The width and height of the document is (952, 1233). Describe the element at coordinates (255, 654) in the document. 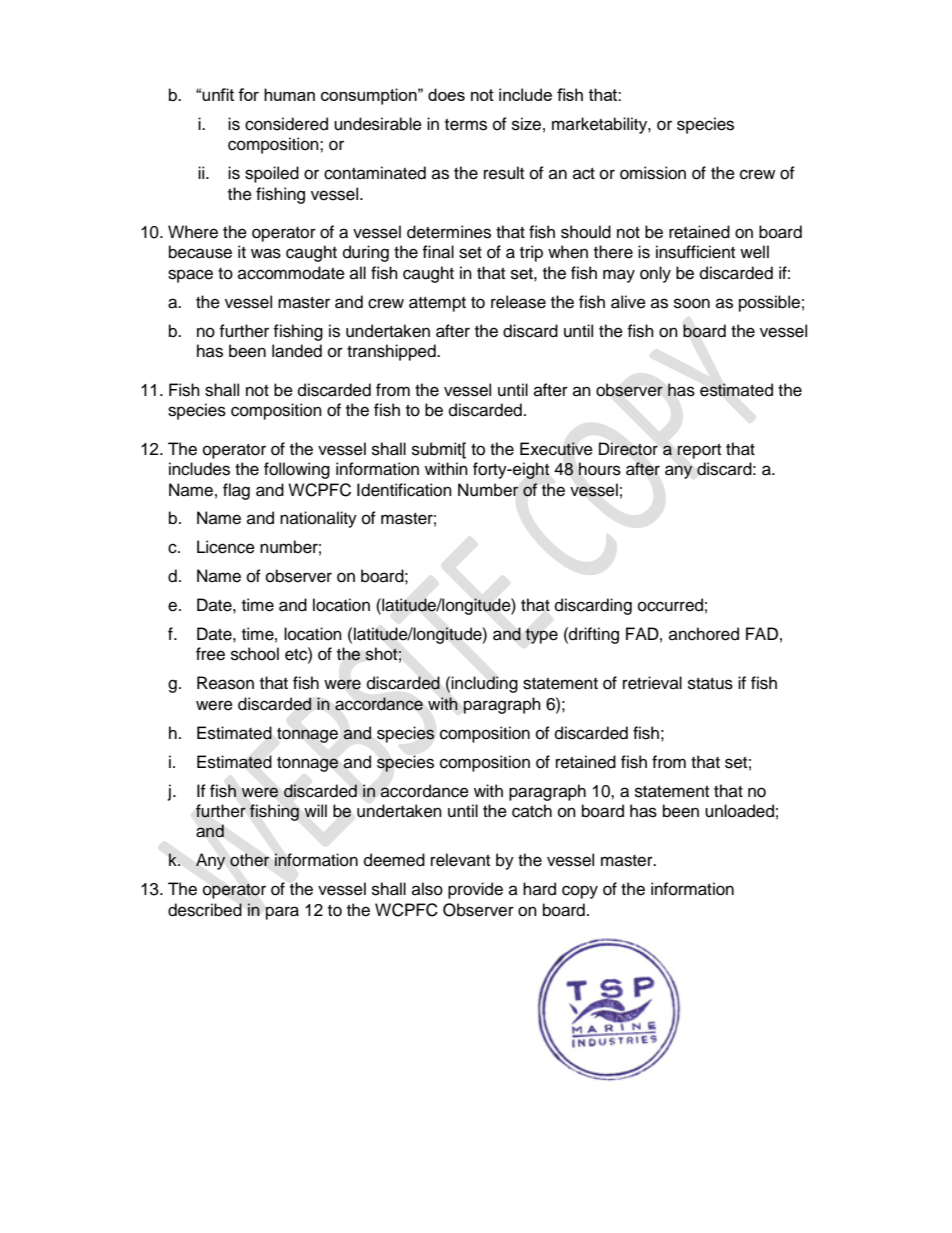

I see `school` at that location.
